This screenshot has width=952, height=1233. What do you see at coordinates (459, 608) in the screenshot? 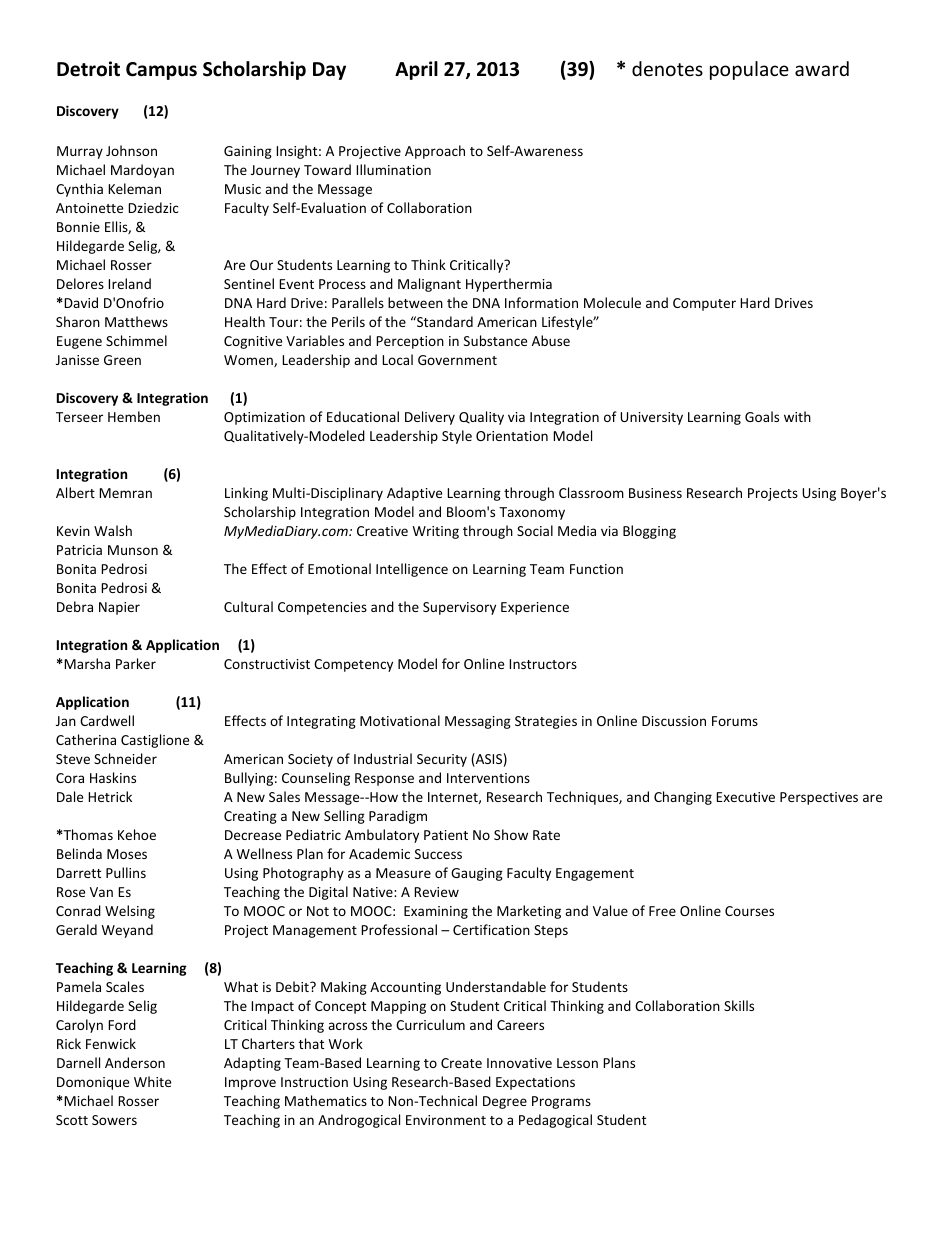
I see `Supervisory` at bounding box center [459, 608].
